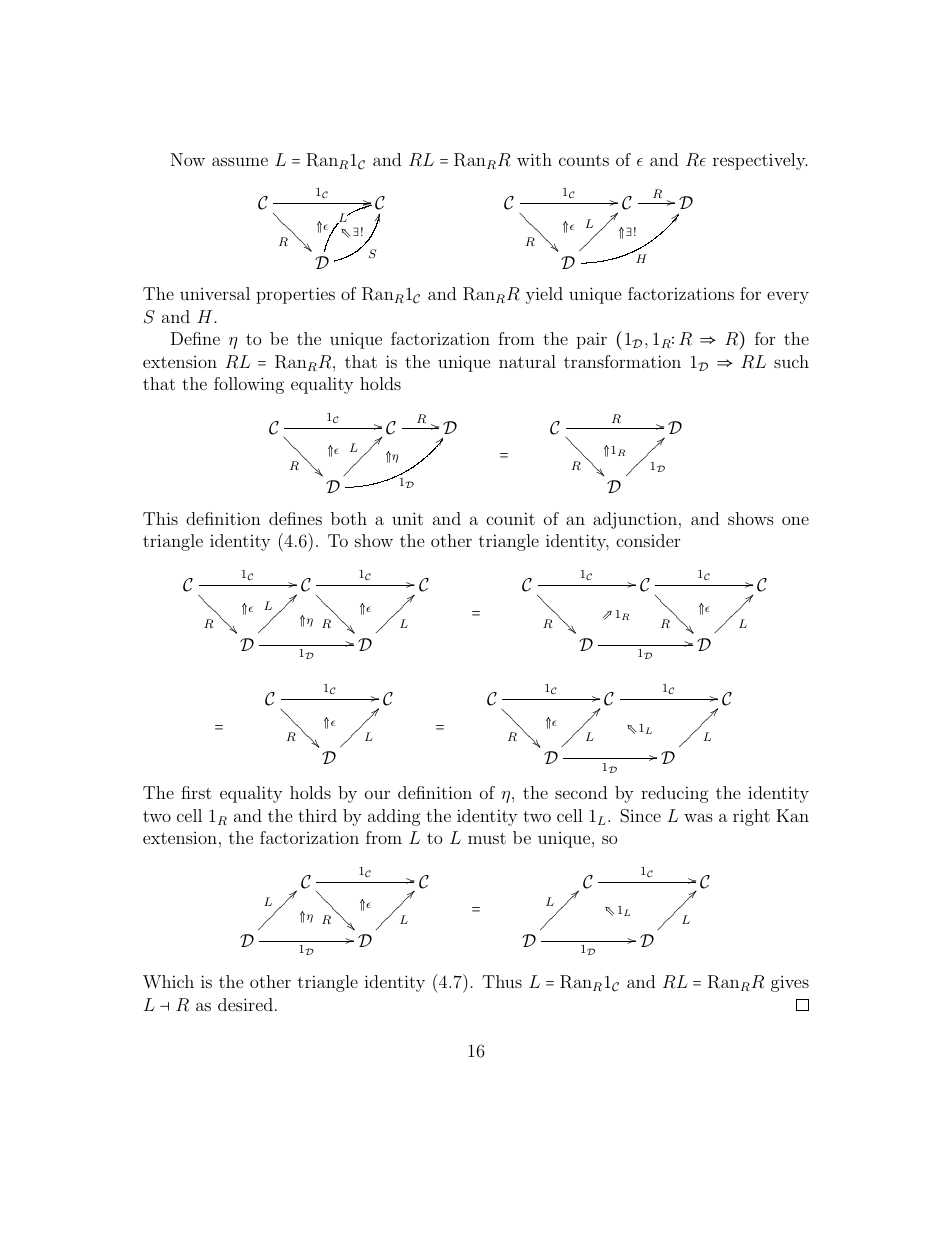 This screenshot has height=1233, width=952. What do you see at coordinates (317, 815) in the screenshot?
I see `third` at bounding box center [317, 815].
